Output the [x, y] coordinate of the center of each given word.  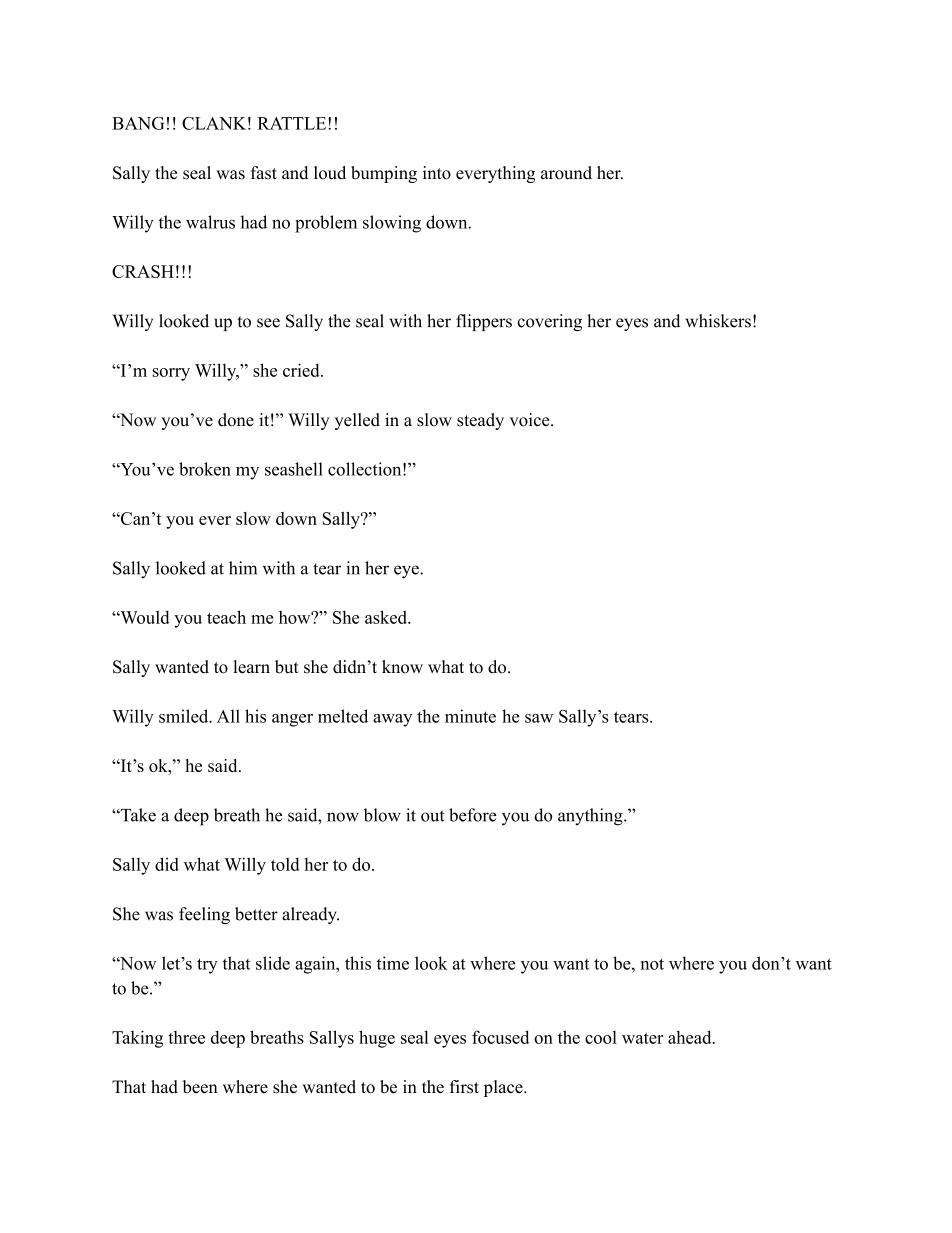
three [186, 1037]
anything [591, 817]
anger [292, 720]
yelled [357, 421]
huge [377, 1039]
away [392, 720]
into [437, 173]
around [566, 173]
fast [264, 173]
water [642, 1038]
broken [205, 469]
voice [531, 420]
